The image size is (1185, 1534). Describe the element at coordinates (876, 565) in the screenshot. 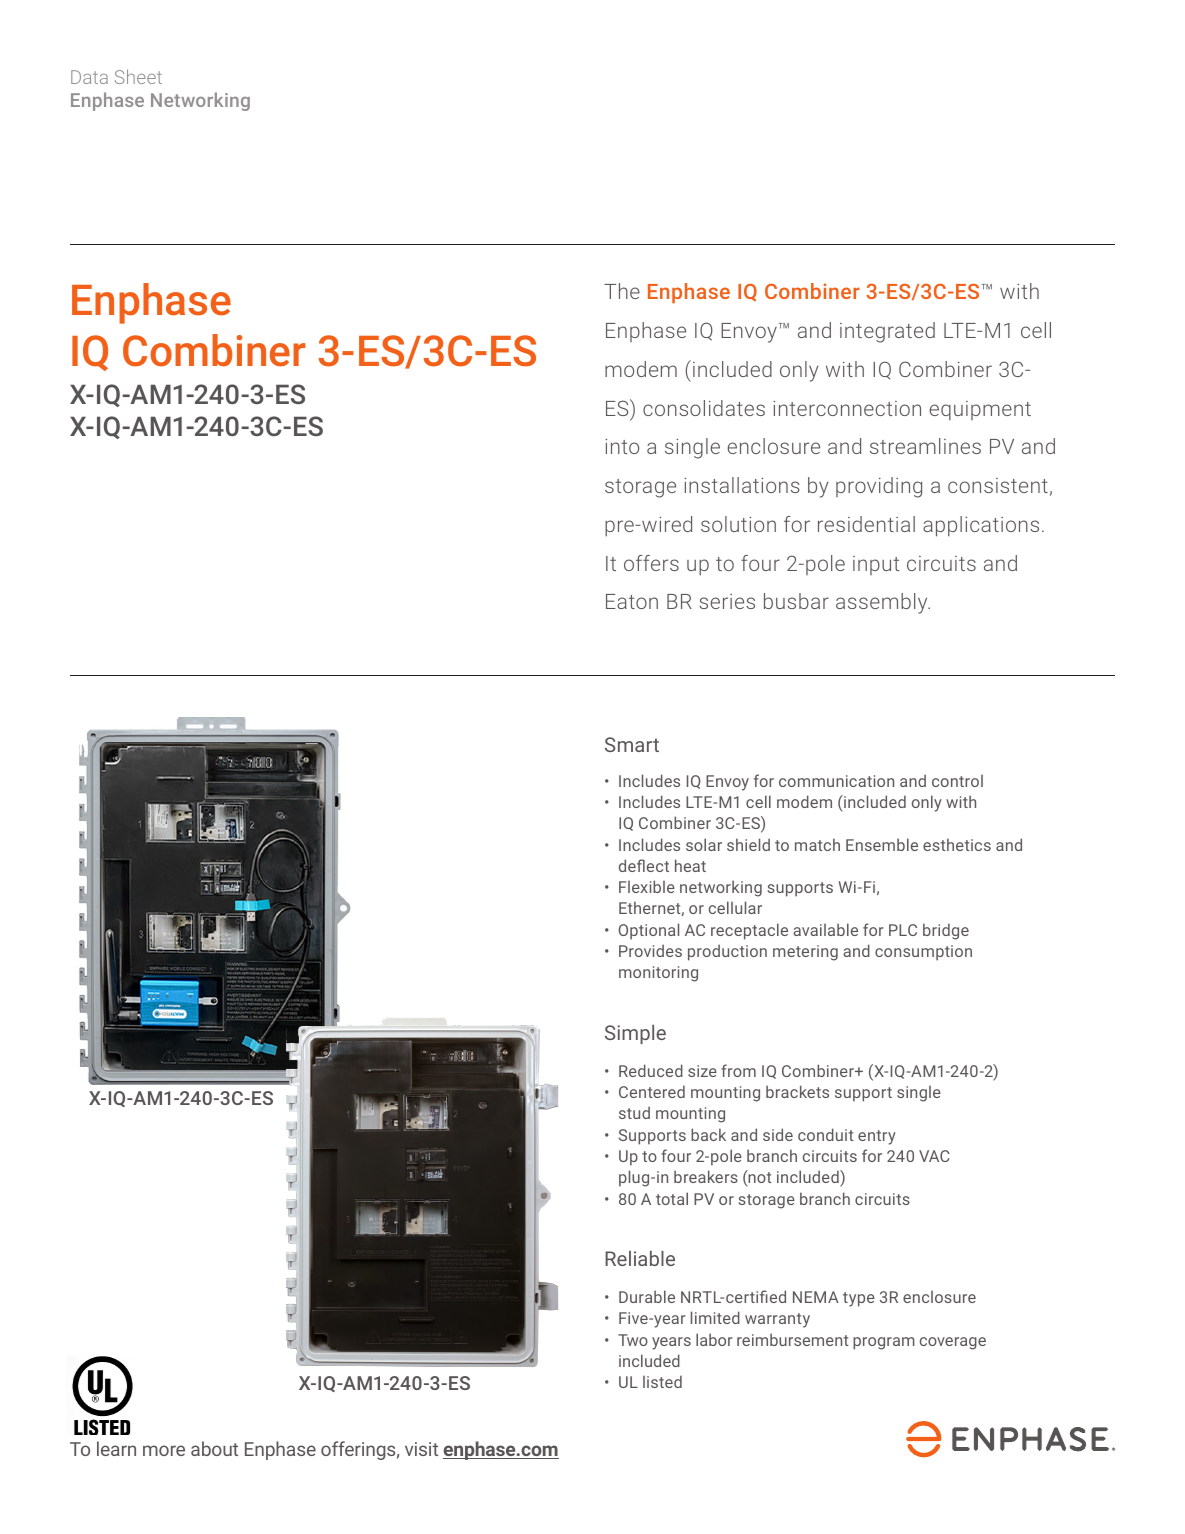

I see `input` at that location.
